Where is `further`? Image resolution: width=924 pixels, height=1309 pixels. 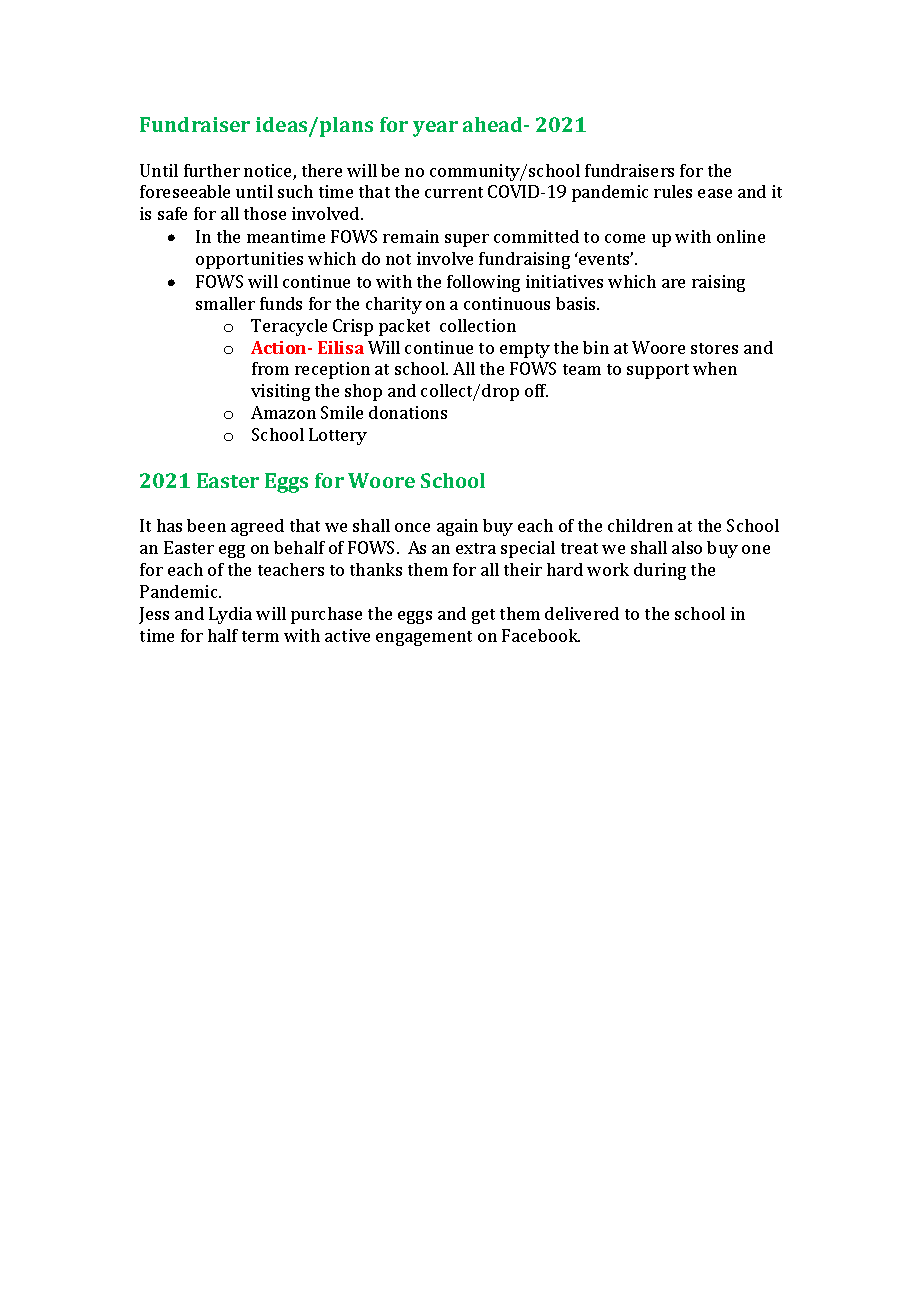
further is located at coordinates (212, 170).
